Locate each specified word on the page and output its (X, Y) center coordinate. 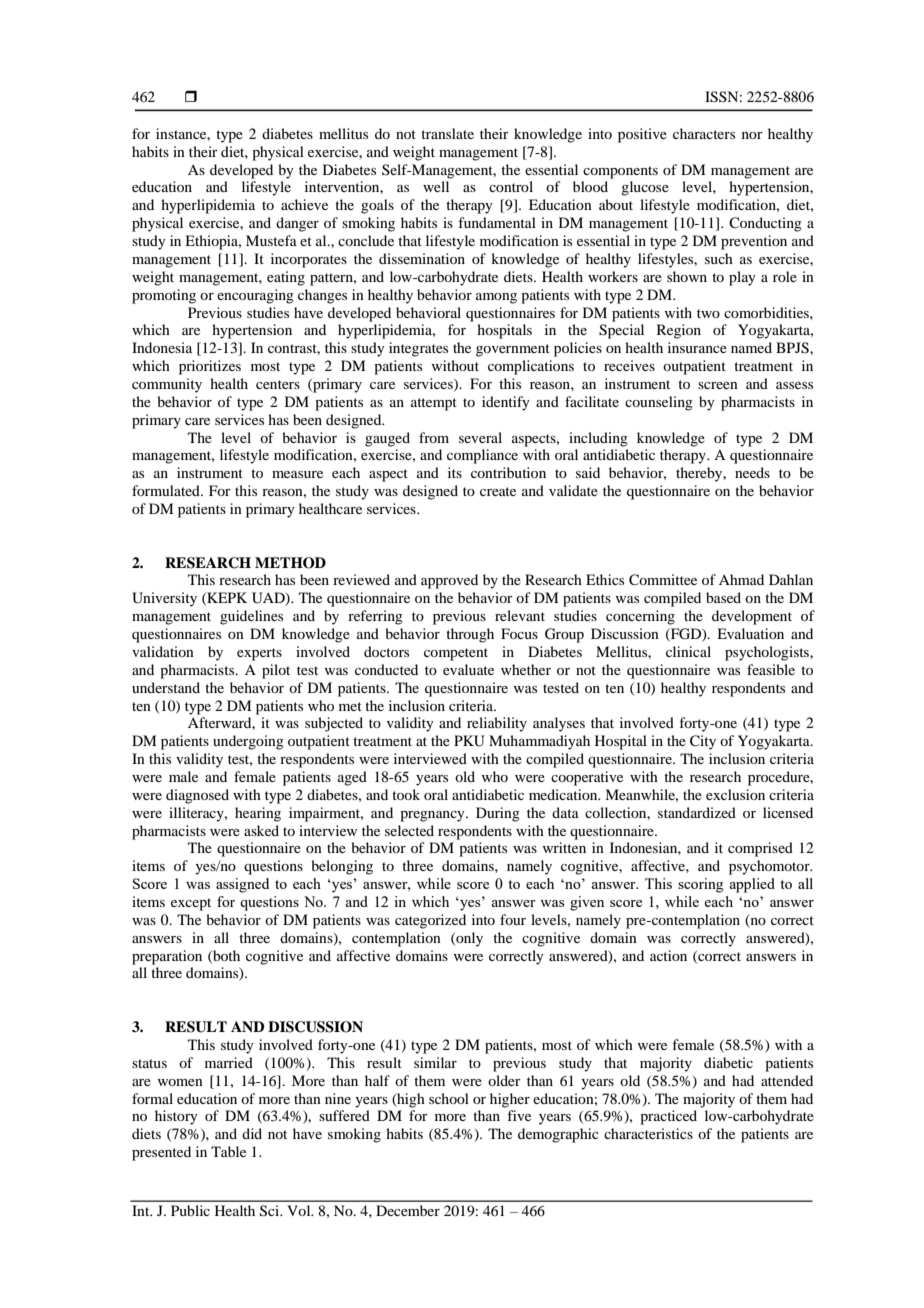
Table (228, 1151)
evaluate (468, 669)
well (436, 186)
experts (259, 654)
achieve (304, 204)
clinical (688, 651)
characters (704, 133)
